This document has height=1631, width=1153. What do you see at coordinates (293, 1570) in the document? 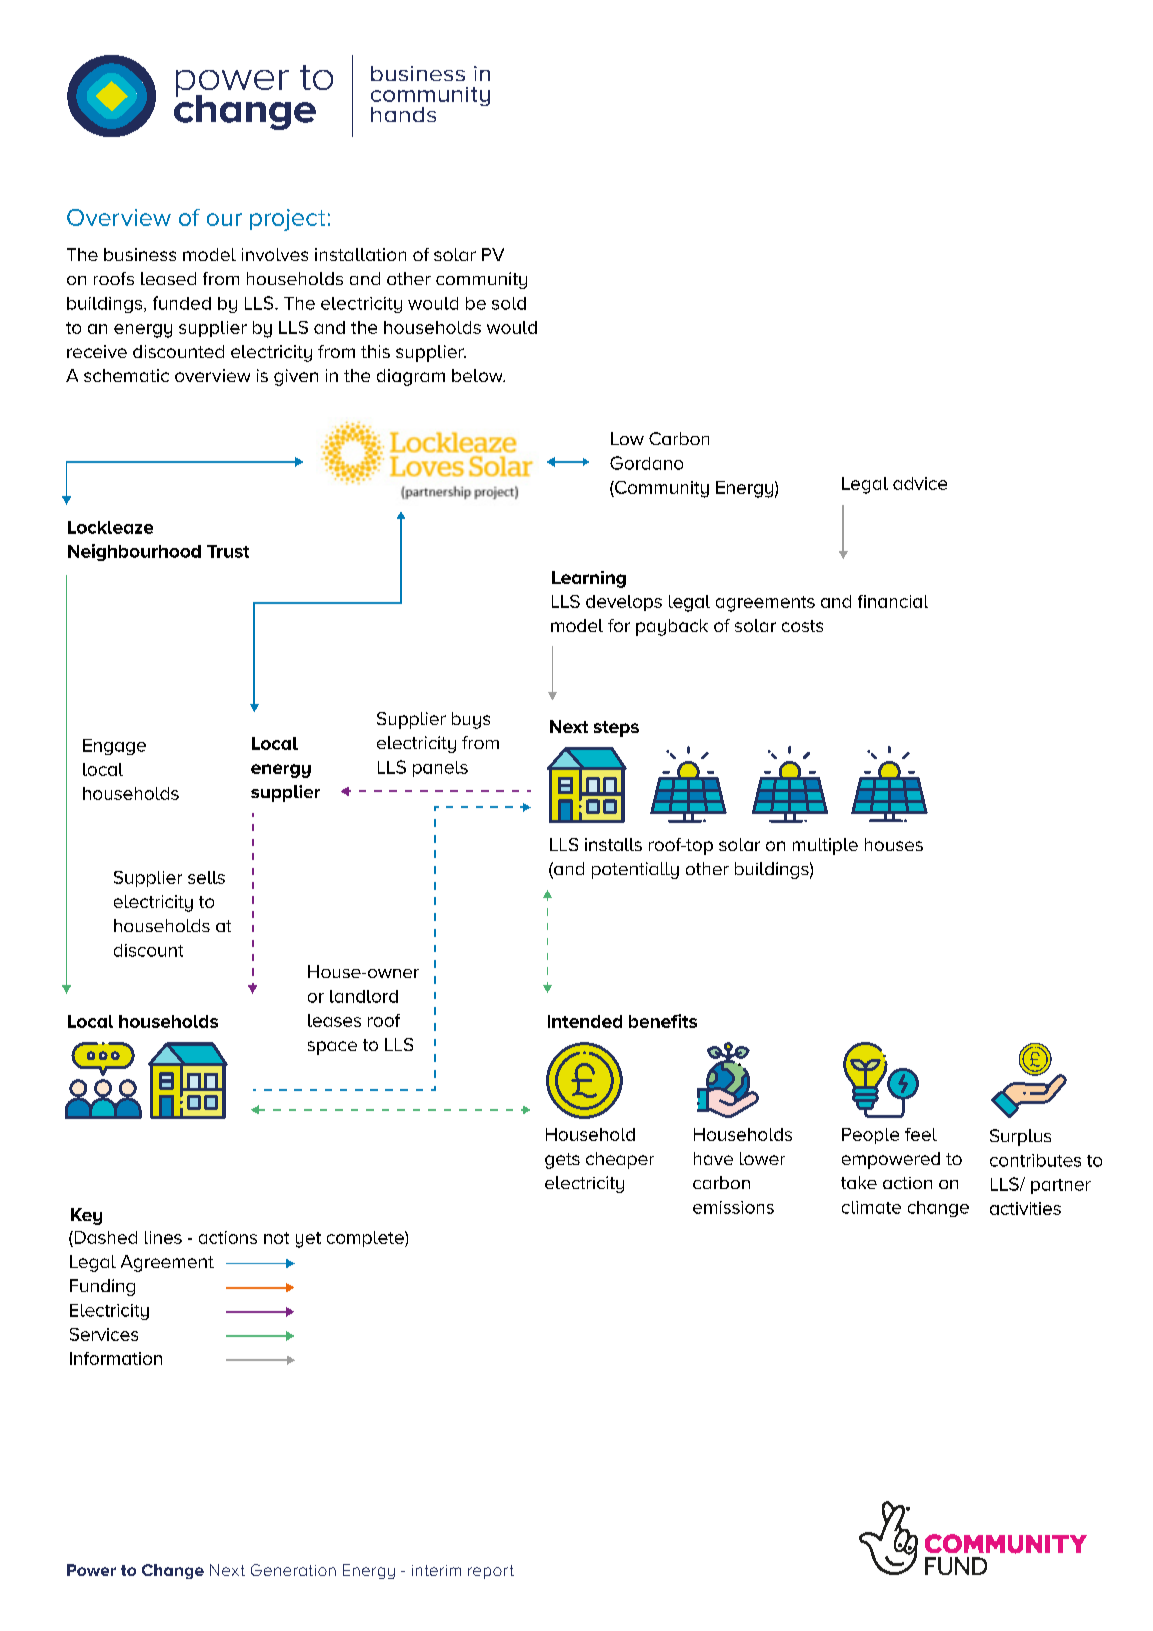
I see `Generation` at bounding box center [293, 1570].
